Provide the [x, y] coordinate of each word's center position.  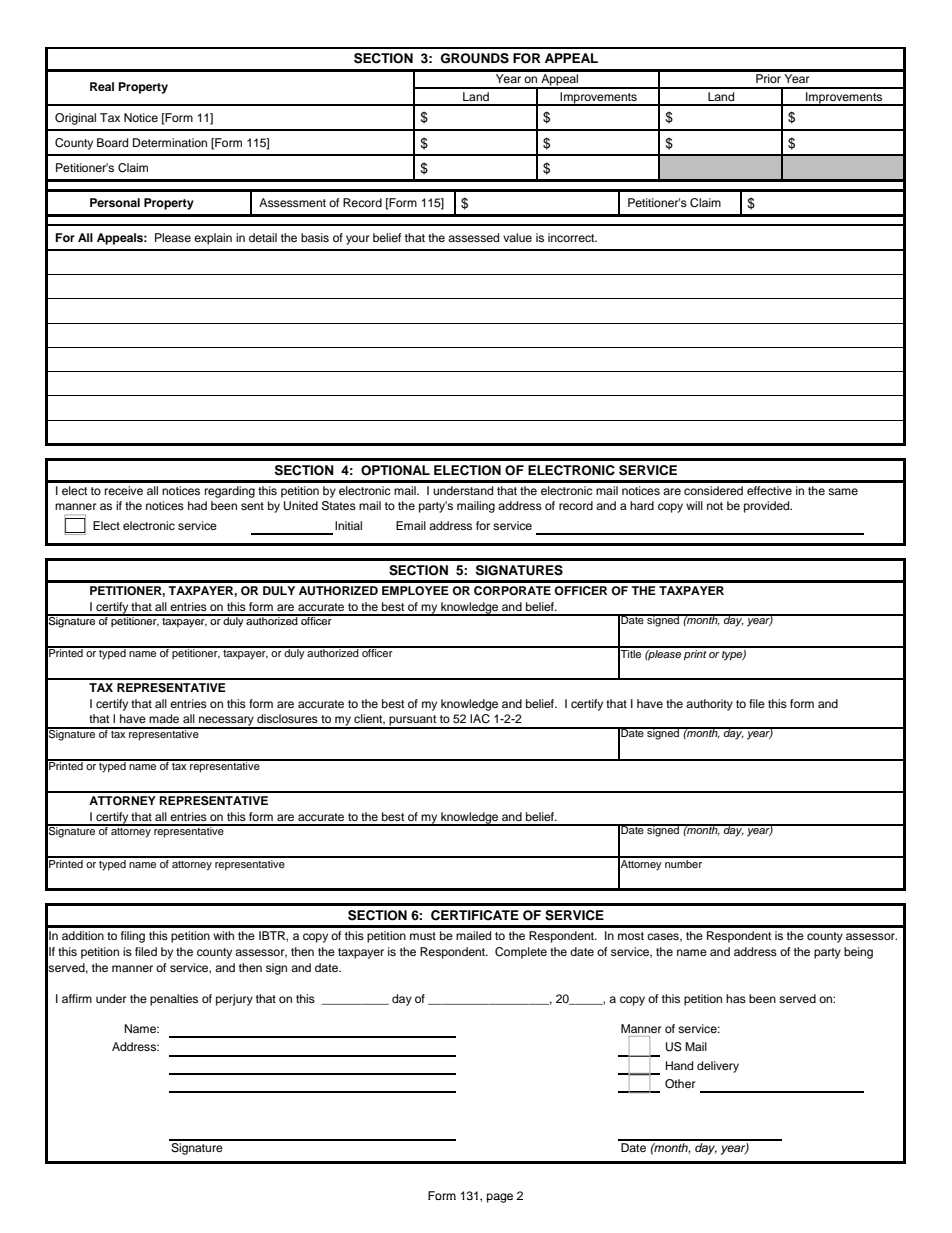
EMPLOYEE [415, 591]
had [197, 505]
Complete [521, 953]
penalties [174, 1000]
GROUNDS [475, 58]
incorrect [572, 237]
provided [768, 507]
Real [102, 86]
